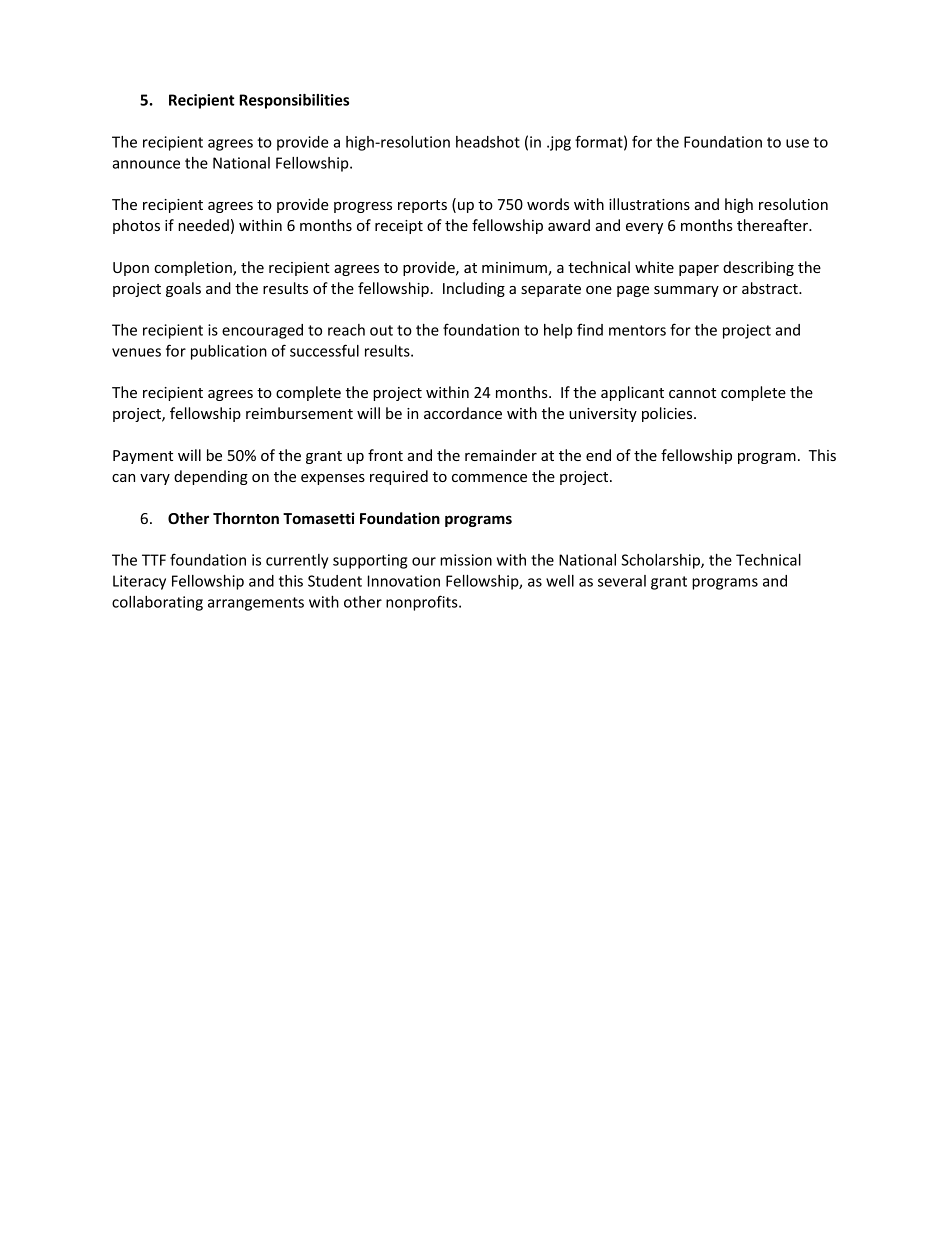 This page has width=952, height=1233. What do you see at coordinates (294, 101) in the page?
I see `Responsibilities` at bounding box center [294, 101].
